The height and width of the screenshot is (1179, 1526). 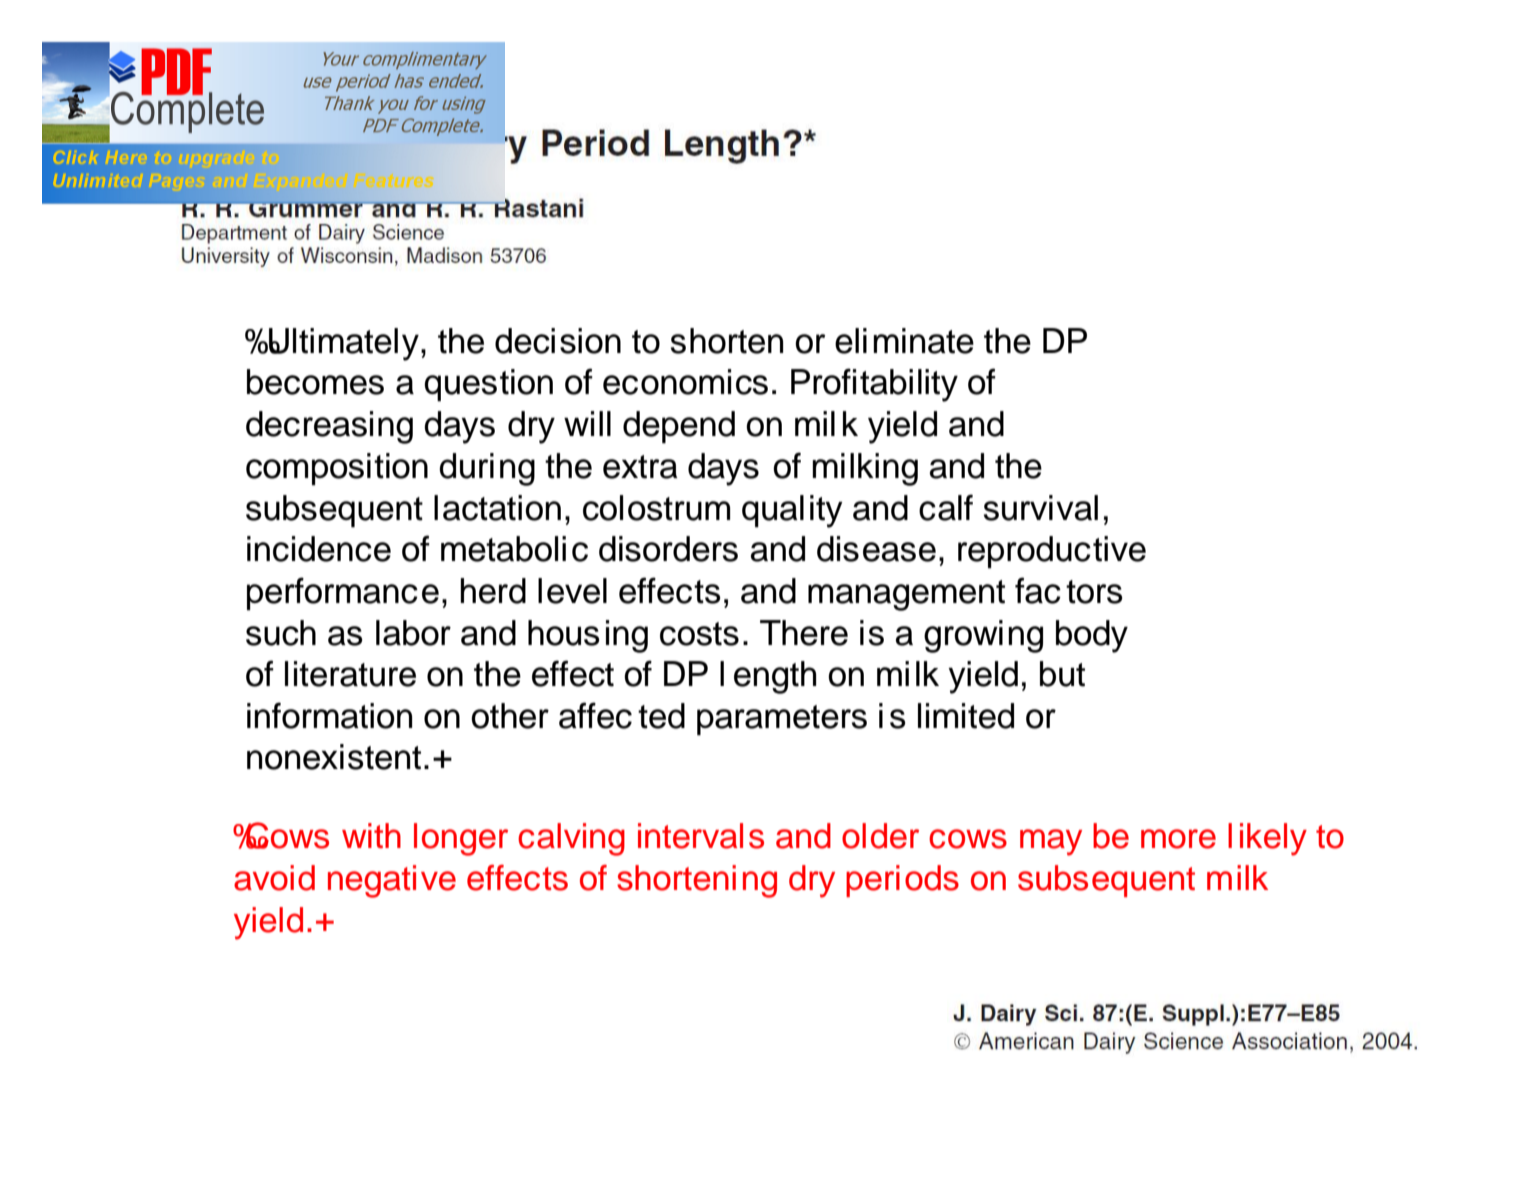 What do you see at coordinates (1094, 592) in the screenshot?
I see `tors` at bounding box center [1094, 592].
